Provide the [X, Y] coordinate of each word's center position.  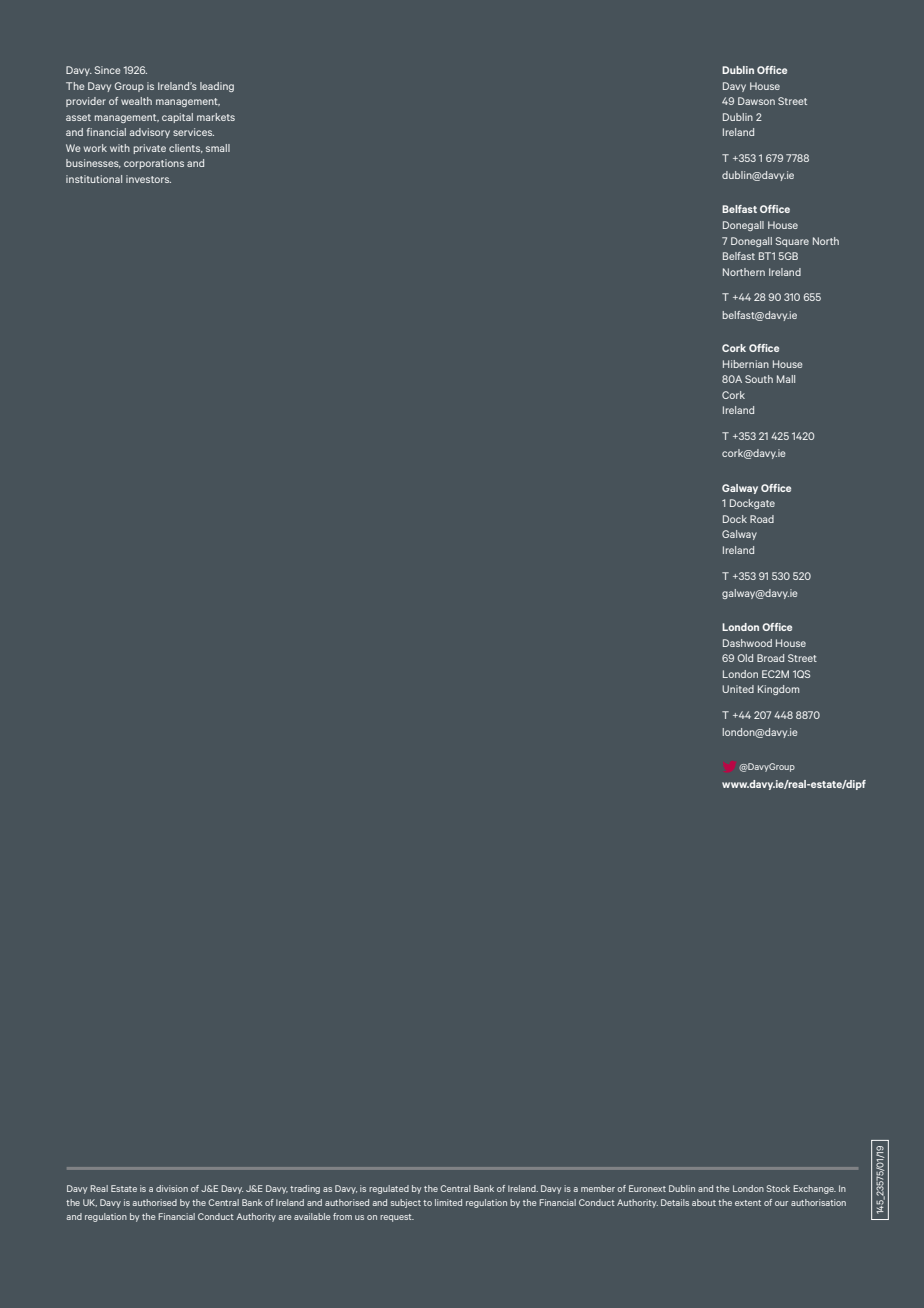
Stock [778, 1188]
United [738, 689]
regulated [389, 1189]
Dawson [756, 101]
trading [305, 1189]
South [759, 379]
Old [745, 658]
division [172, 1188]
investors [148, 179]
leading [217, 87]
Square [792, 242]
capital [177, 118]
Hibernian [746, 364]
